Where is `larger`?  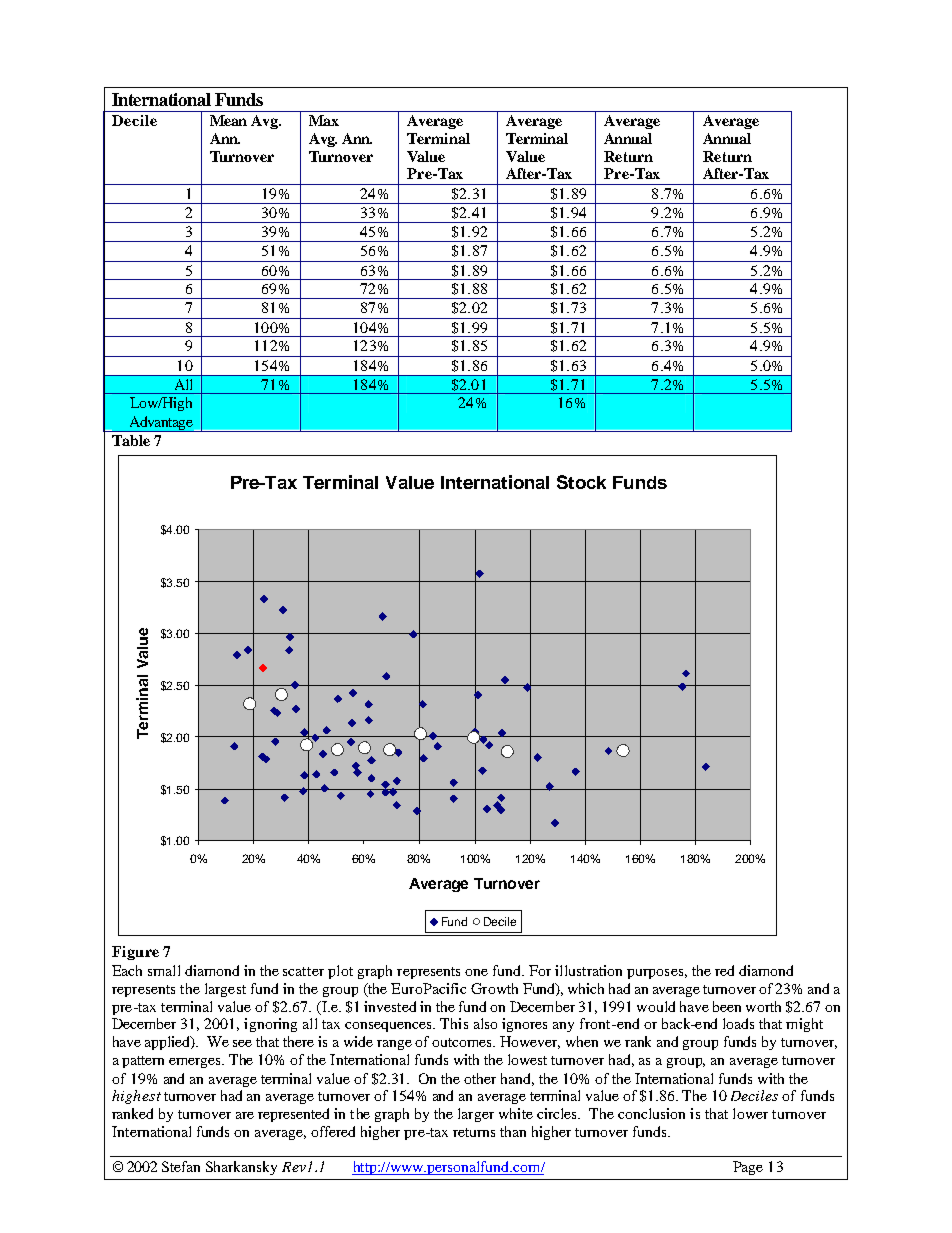 larger is located at coordinates (476, 1115).
